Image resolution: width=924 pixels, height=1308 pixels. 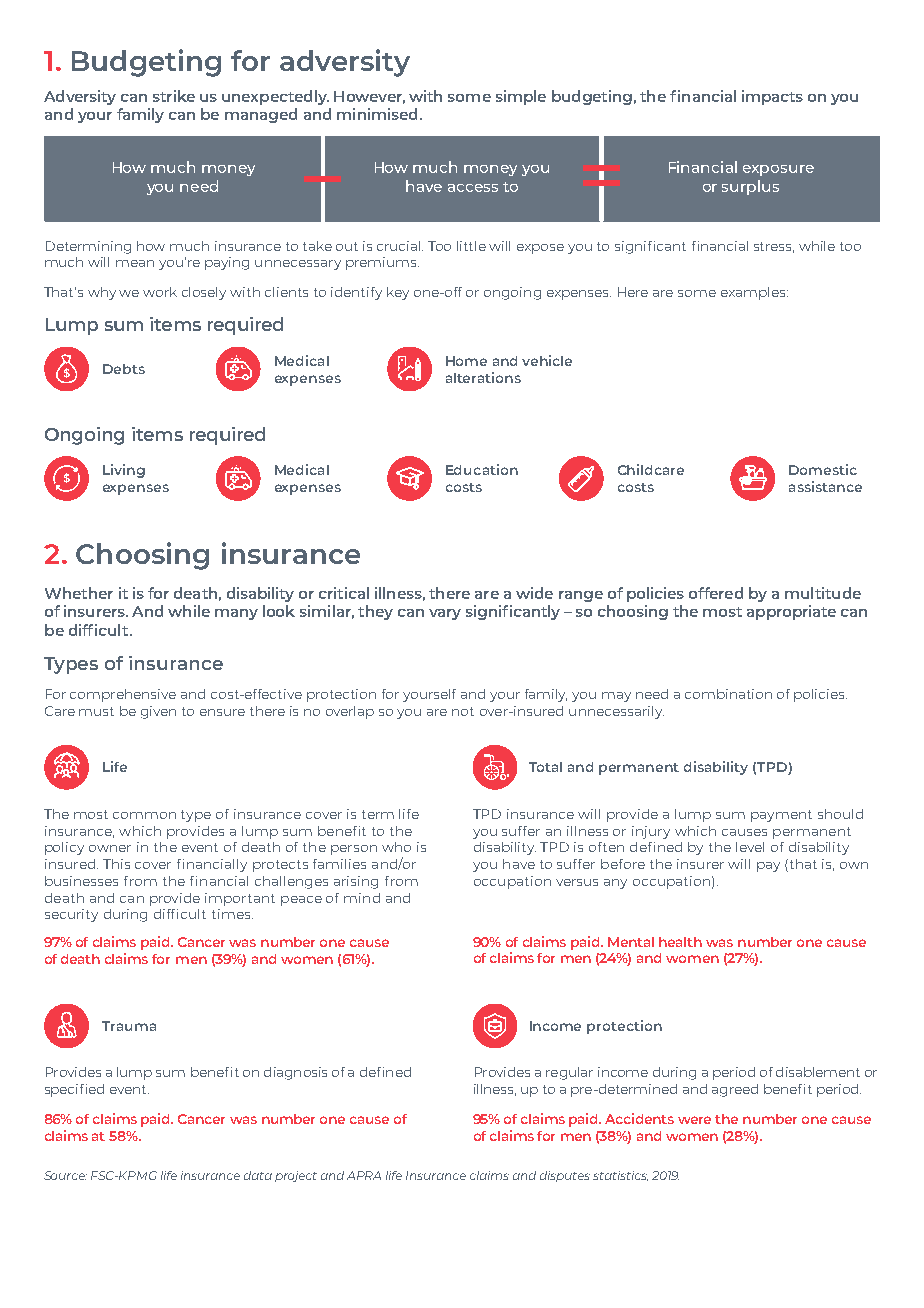 What do you see at coordinates (694, 1120) in the screenshot?
I see `were` at bounding box center [694, 1120].
